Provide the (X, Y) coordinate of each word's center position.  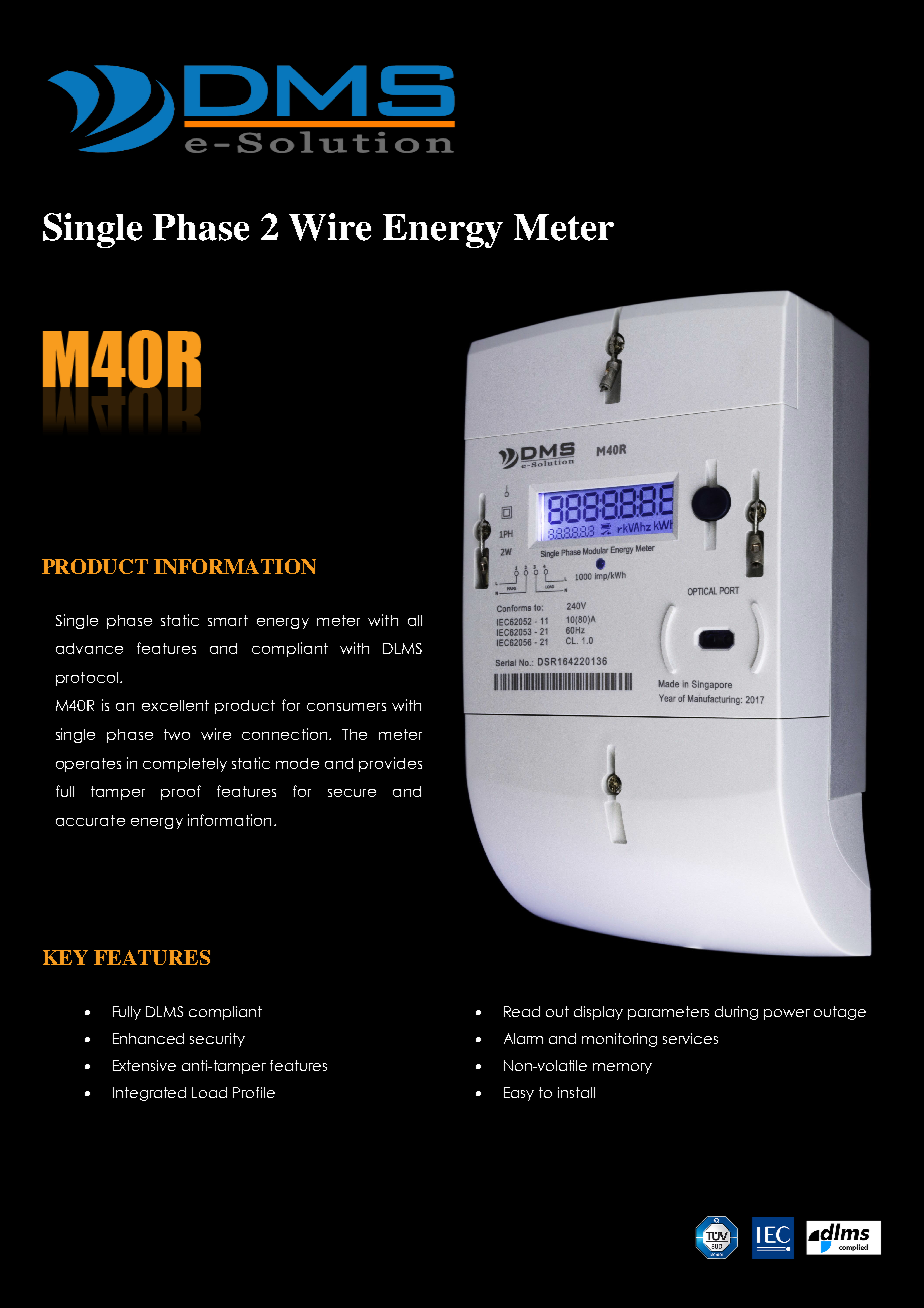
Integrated (149, 1094)
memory (622, 1068)
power (787, 1014)
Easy (519, 1094)
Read (522, 1011)
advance (89, 648)
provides (390, 764)
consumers (346, 707)
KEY (65, 957)
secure (352, 793)
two (177, 734)
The (354, 734)
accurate (90, 820)
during (736, 1013)
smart (228, 620)
